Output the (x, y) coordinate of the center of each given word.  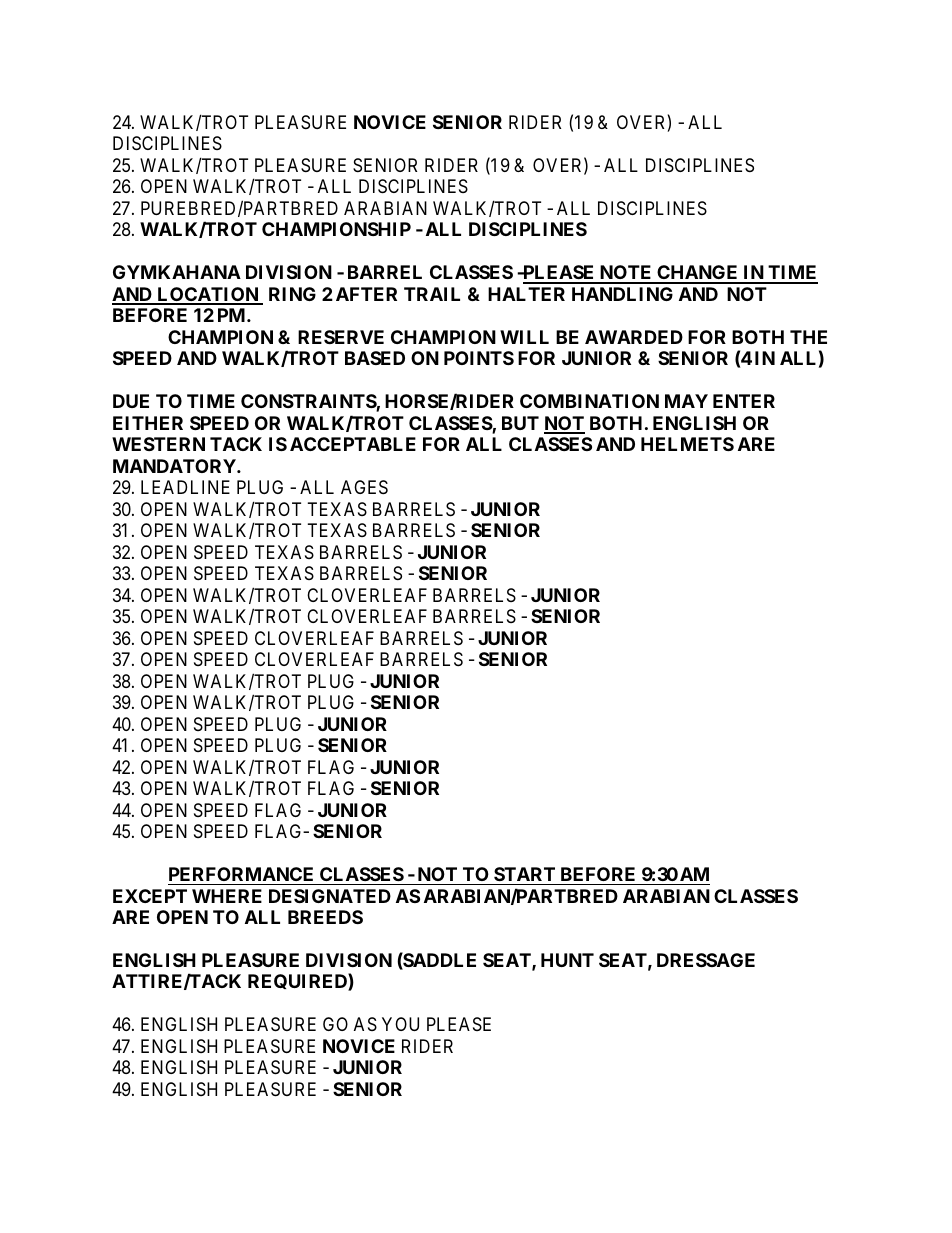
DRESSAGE (706, 960)
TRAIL (432, 294)
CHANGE (698, 274)
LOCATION (208, 295)
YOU (400, 1024)
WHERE (227, 896)
